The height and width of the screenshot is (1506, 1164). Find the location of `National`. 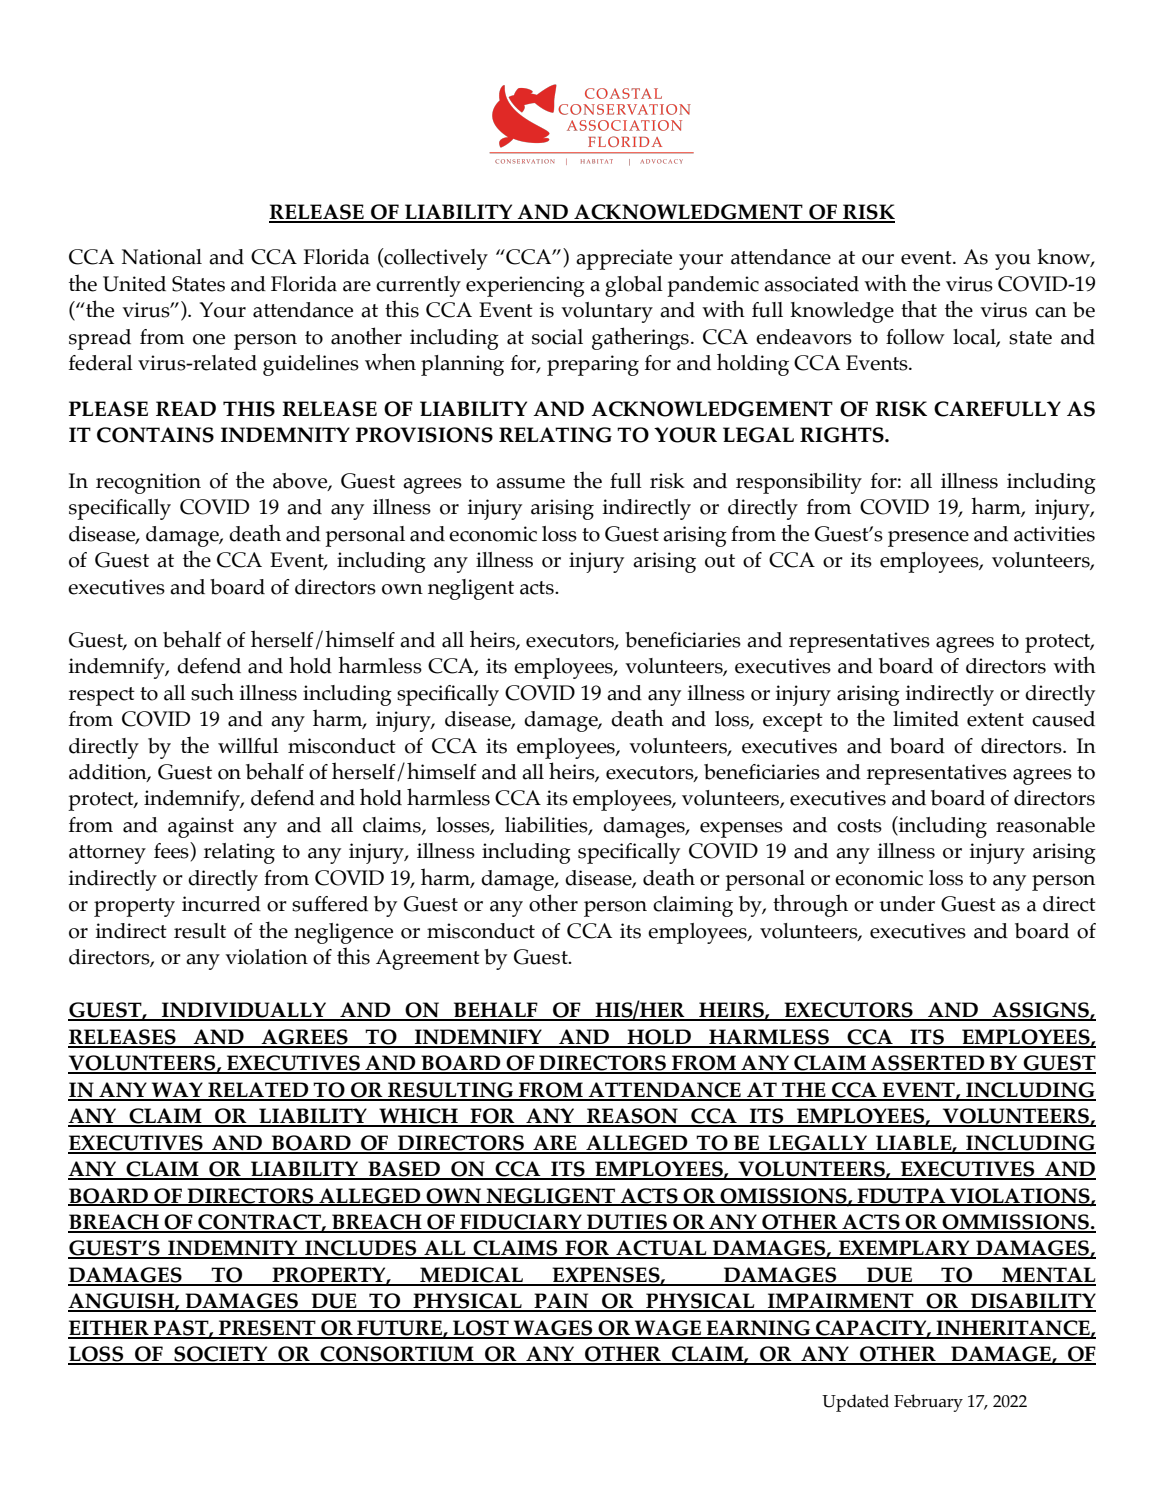

National is located at coordinates (162, 257).
